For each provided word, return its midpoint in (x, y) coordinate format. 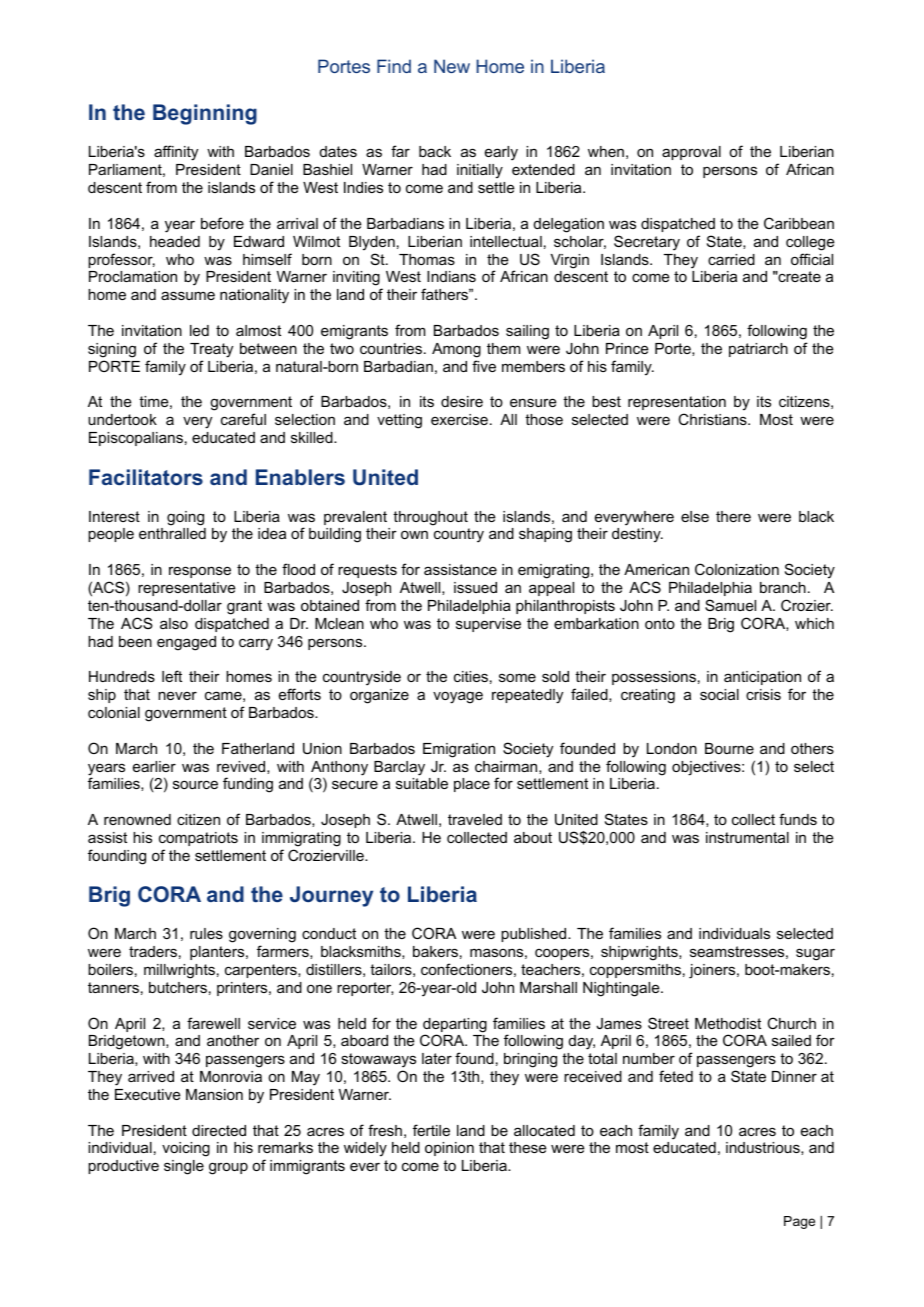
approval (691, 153)
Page (799, 1222)
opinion (449, 1149)
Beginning (205, 114)
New (452, 66)
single (184, 1167)
